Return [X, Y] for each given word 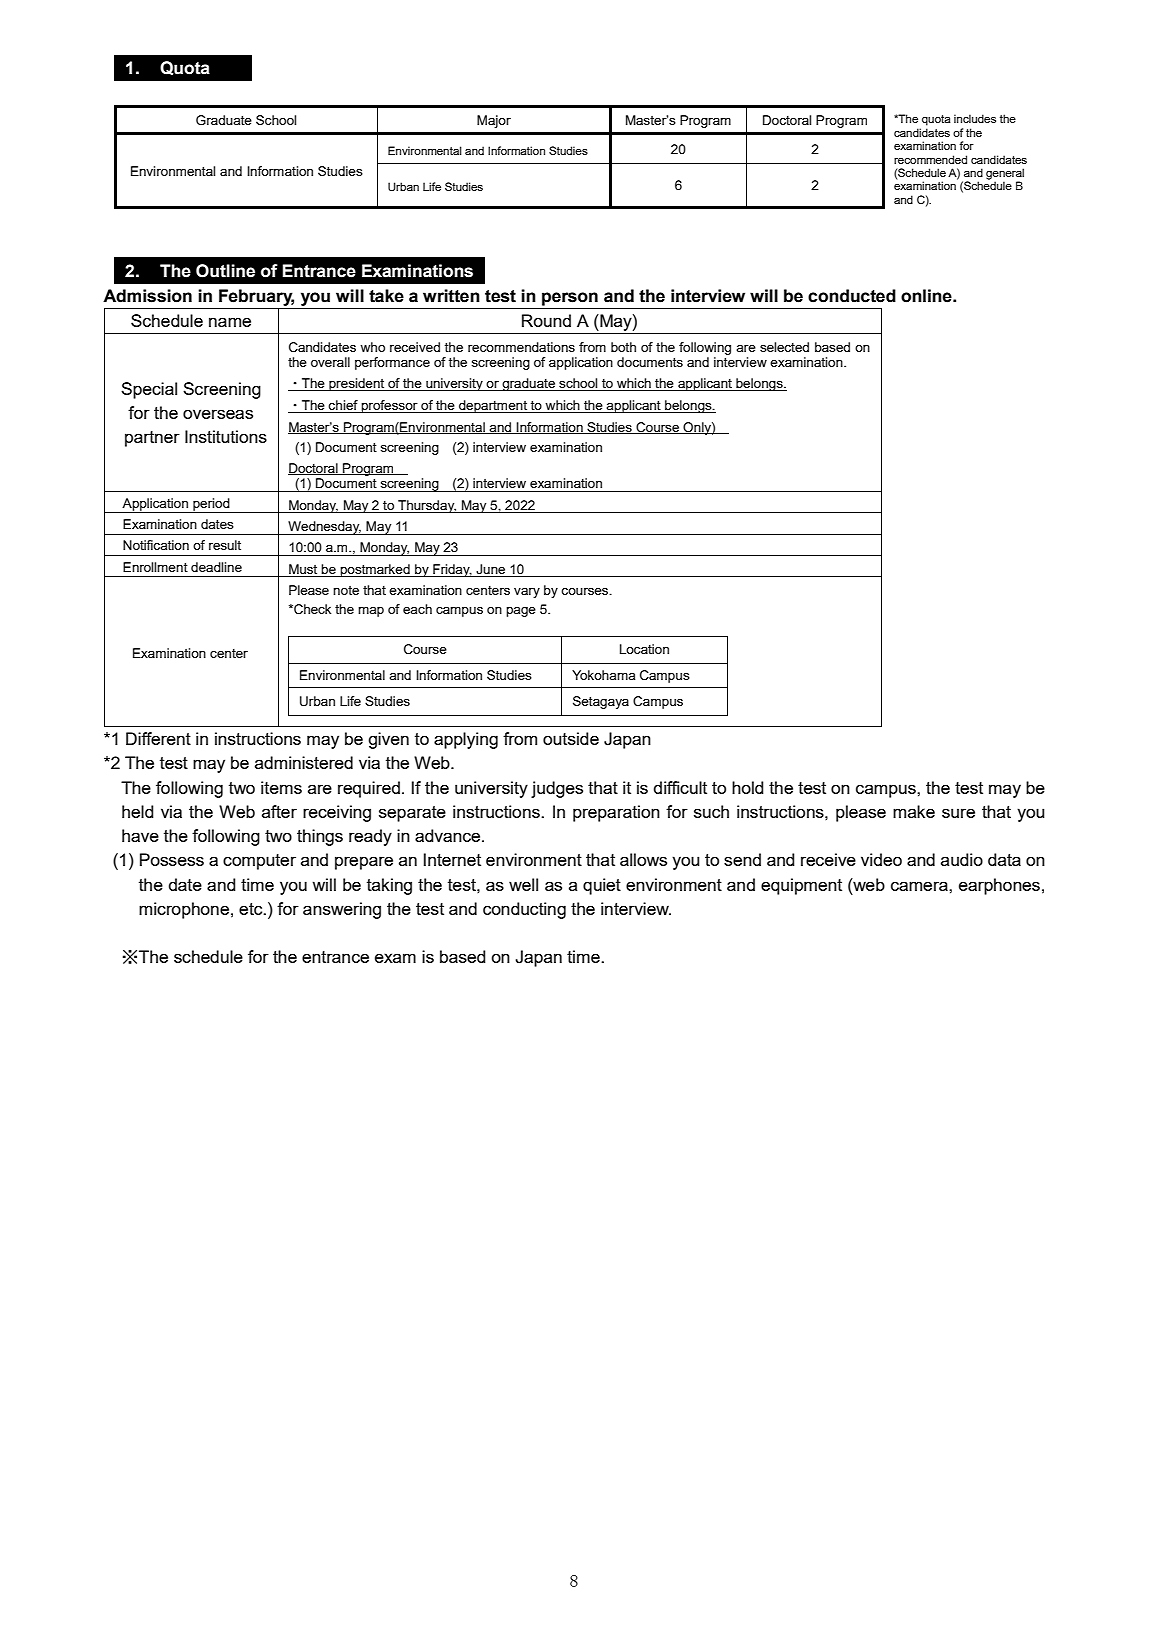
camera [920, 886]
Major [494, 121]
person [570, 299]
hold [748, 787]
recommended [930, 159]
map [371, 612]
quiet [602, 886]
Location [644, 649]
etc [252, 909]
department [493, 406]
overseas [218, 414]
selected [784, 347]
